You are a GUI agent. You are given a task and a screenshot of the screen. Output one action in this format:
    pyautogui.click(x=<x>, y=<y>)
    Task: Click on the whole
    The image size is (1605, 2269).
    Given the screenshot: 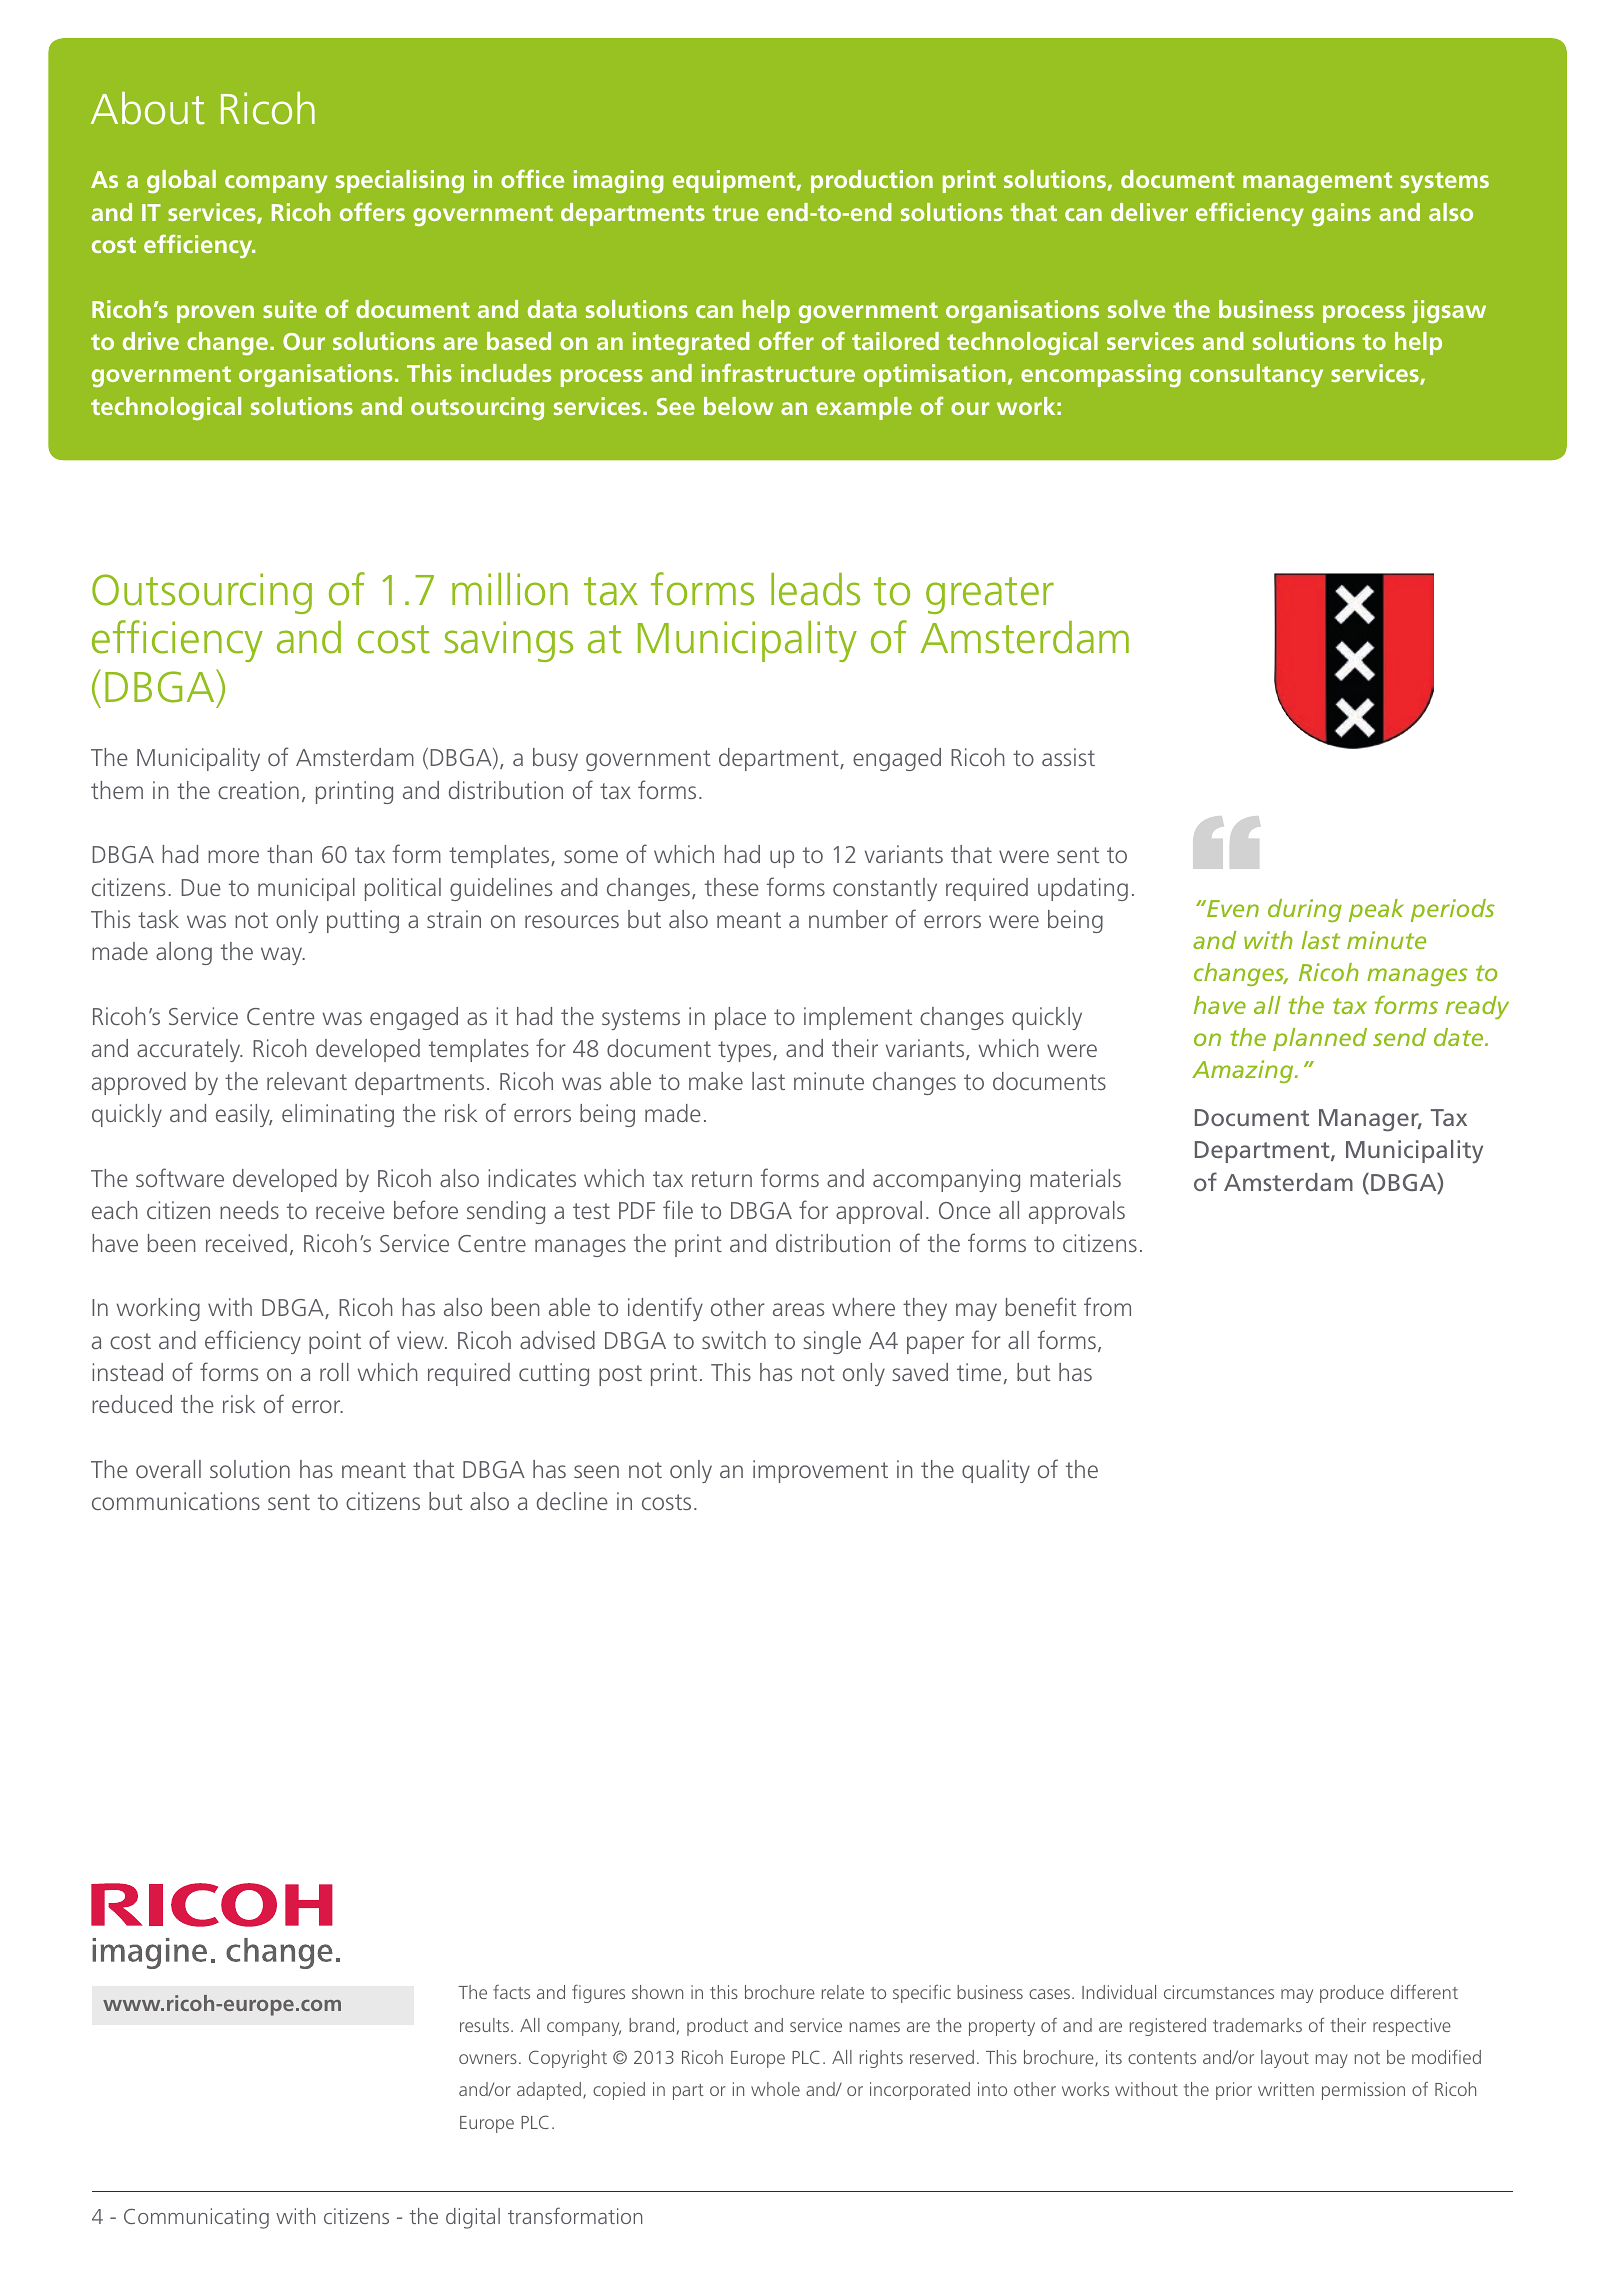 What is the action you would take?
    pyautogui.click(x=775, y=2089)
